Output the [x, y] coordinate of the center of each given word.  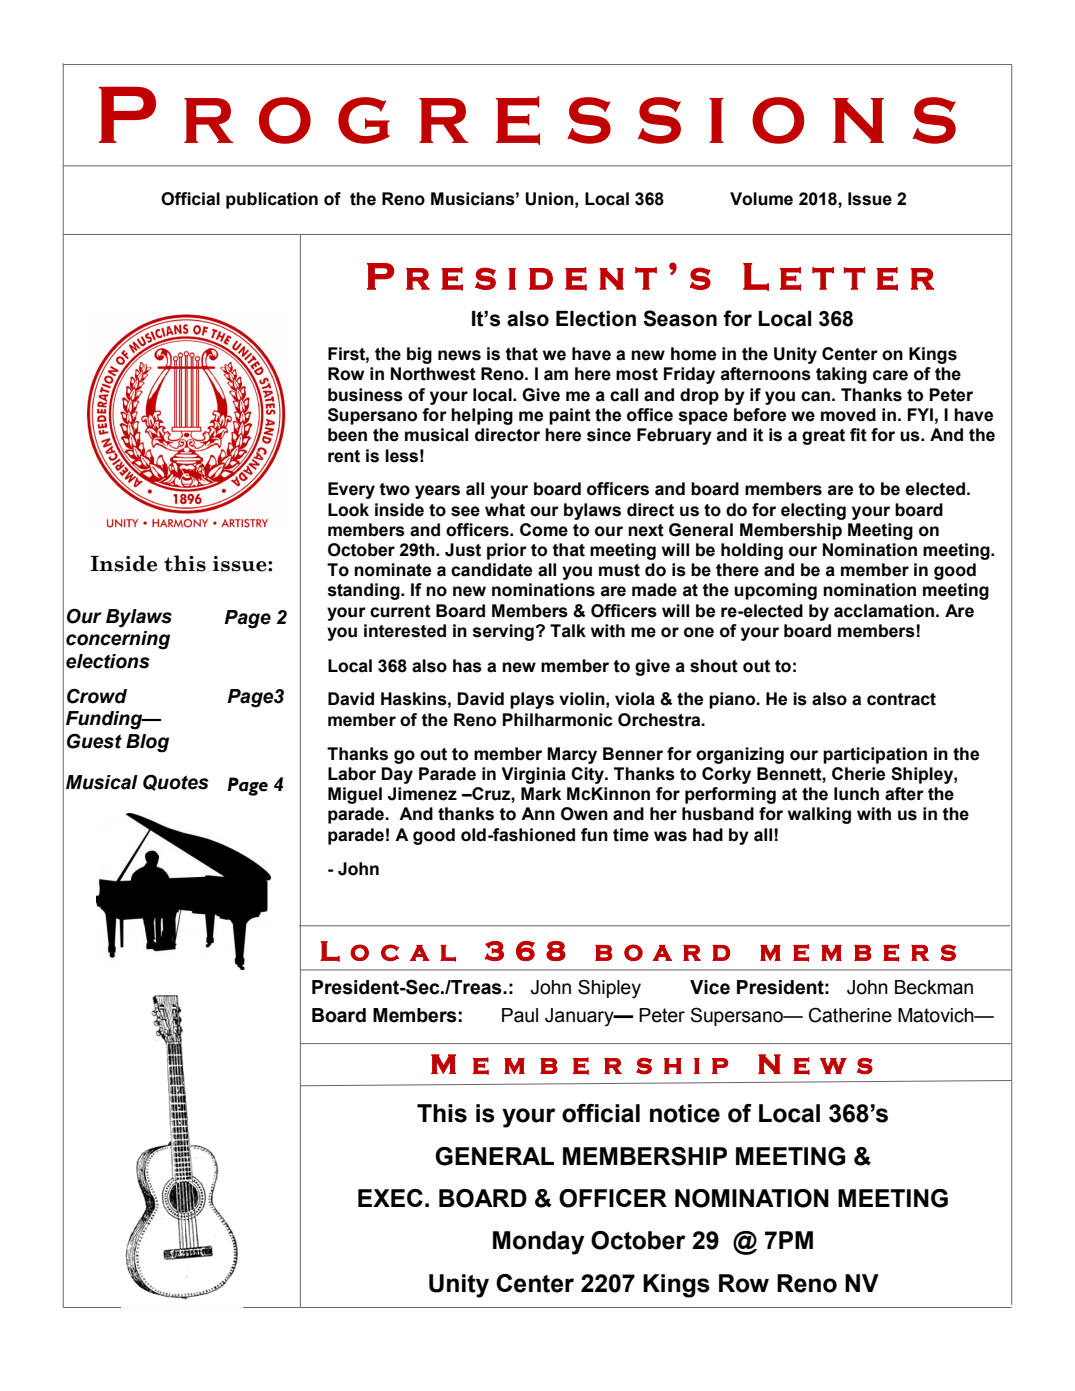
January [580, 1017]
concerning [118, 640]
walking [819, 815]
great [823, 437]
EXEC [390, 1198]
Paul [520, 1015]
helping [482, 416]
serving [503, 632]
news [459, 355]
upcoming [775, 591]
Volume [761, 199]
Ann [538, 813]
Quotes [176, 782]
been [347, 435]
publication [272, 200]
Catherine [850, 1015]
